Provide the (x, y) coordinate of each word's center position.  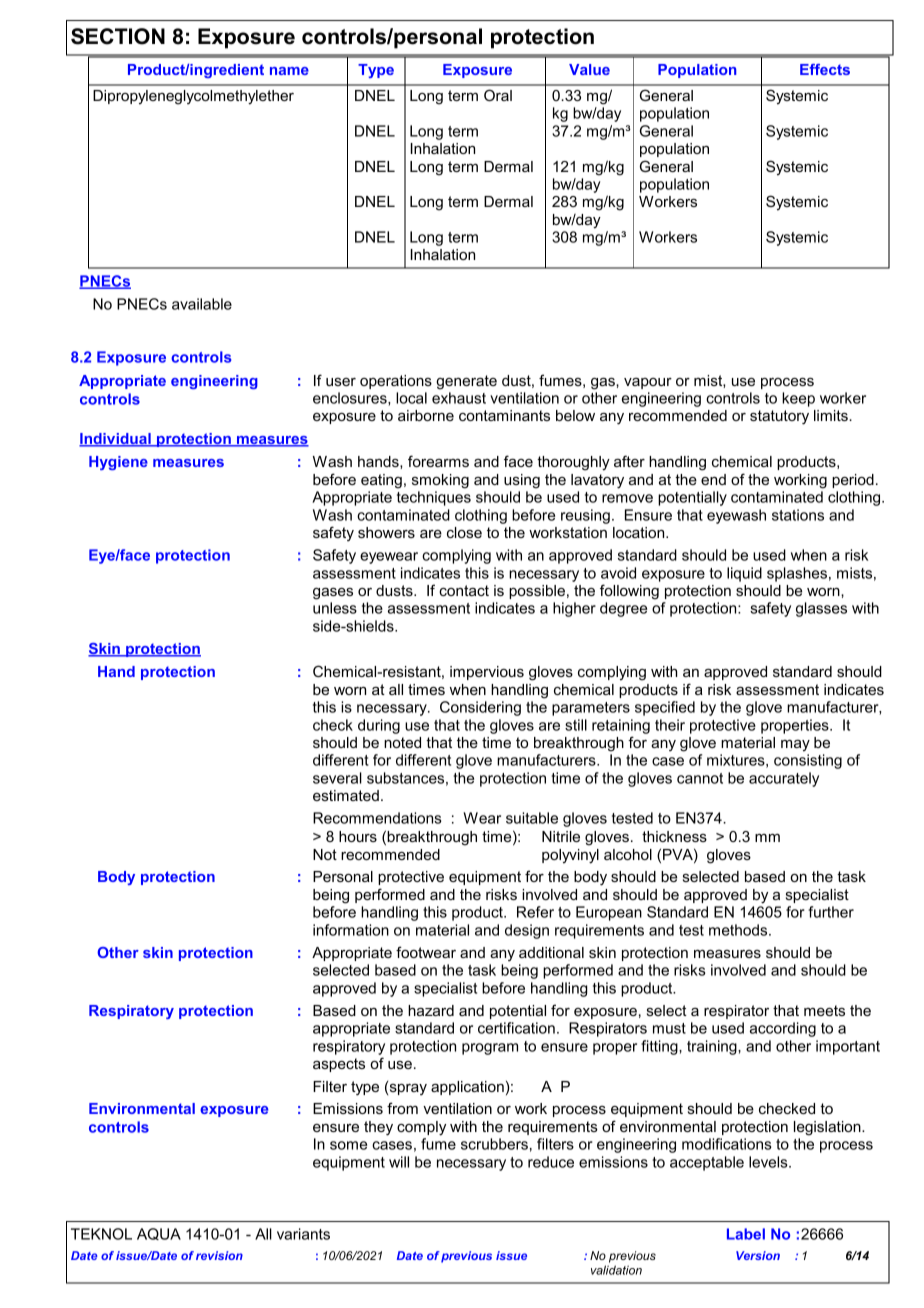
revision (219, 1255)
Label (746, 1234)
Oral (498, 95)
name (289, 71)
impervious (487, 673)
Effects (825, 69)
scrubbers (494, 1144)
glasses (821, 609)
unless (335, 608)
